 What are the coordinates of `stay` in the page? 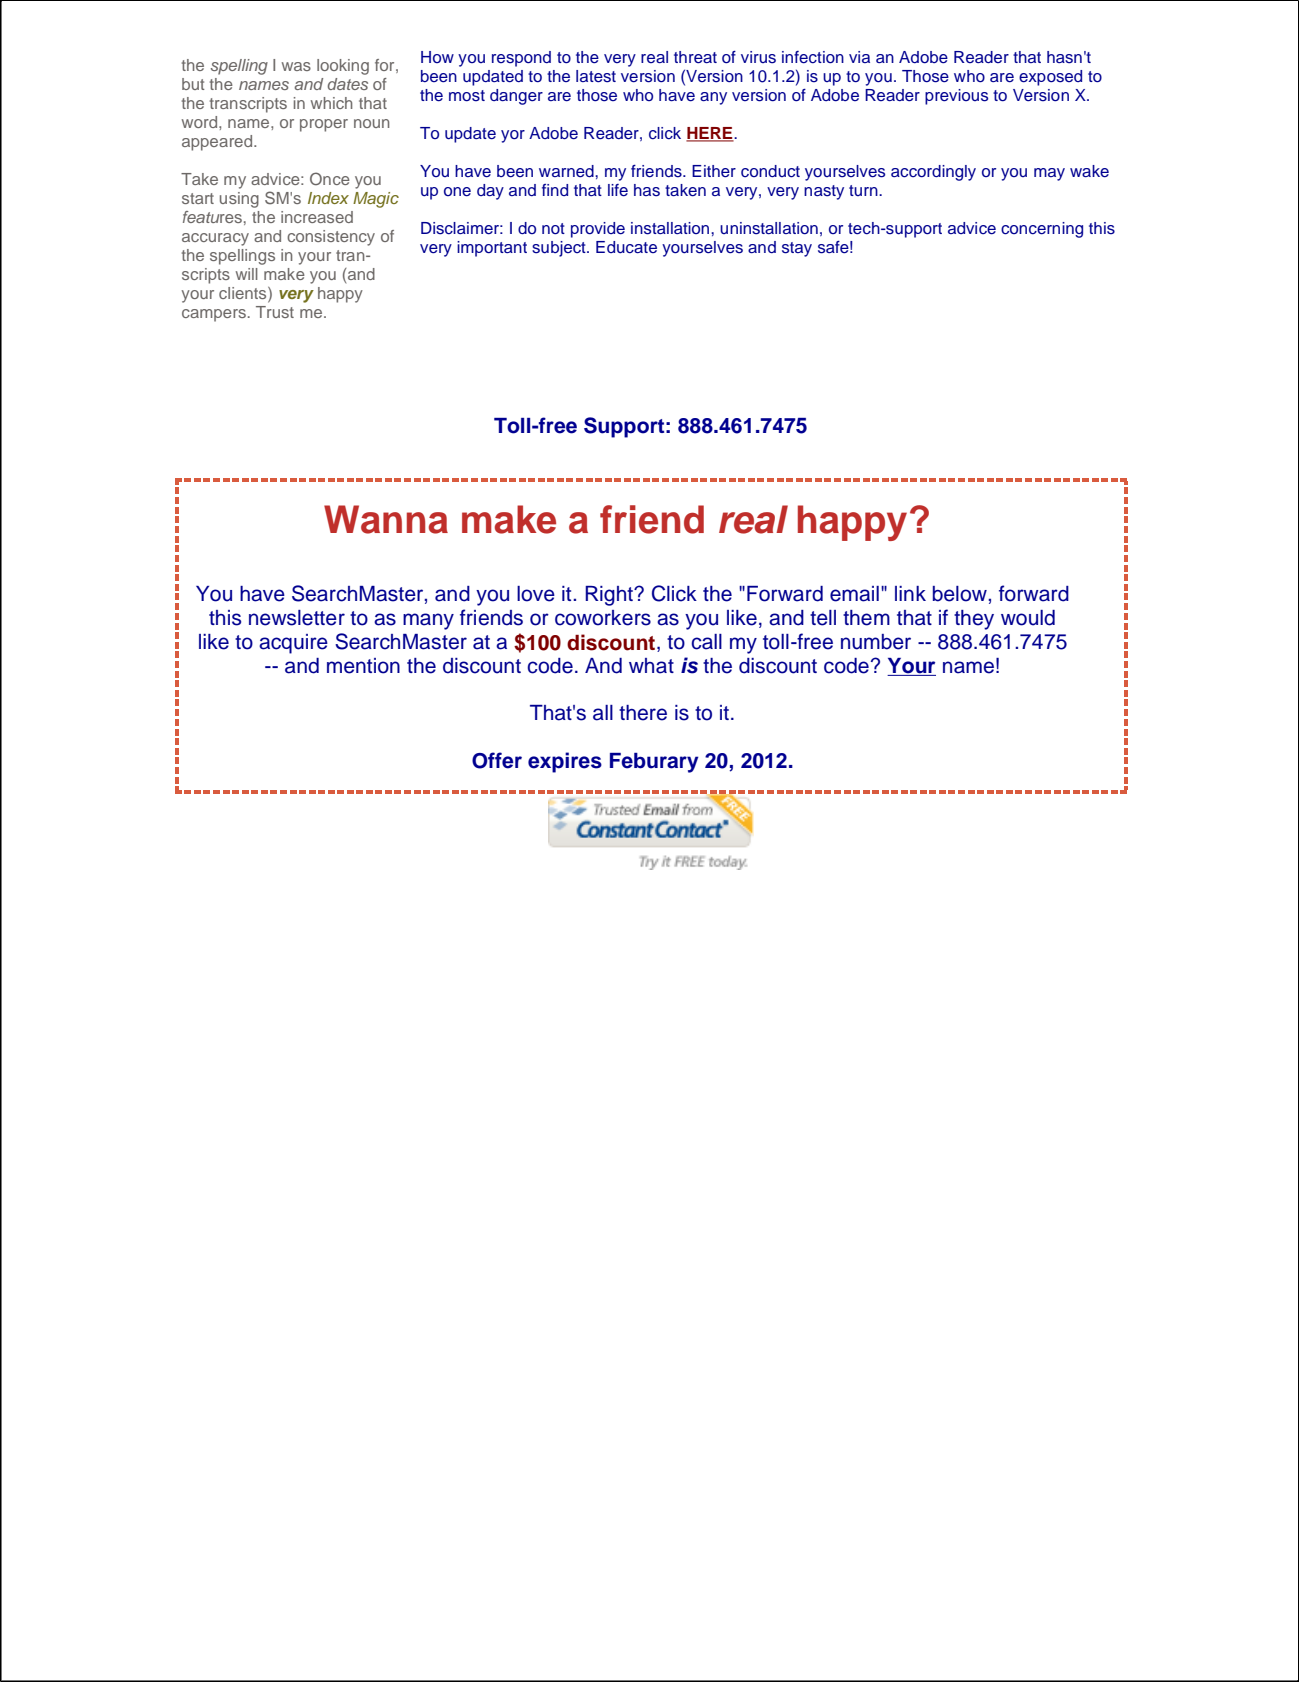 It's located at (797, 249).
